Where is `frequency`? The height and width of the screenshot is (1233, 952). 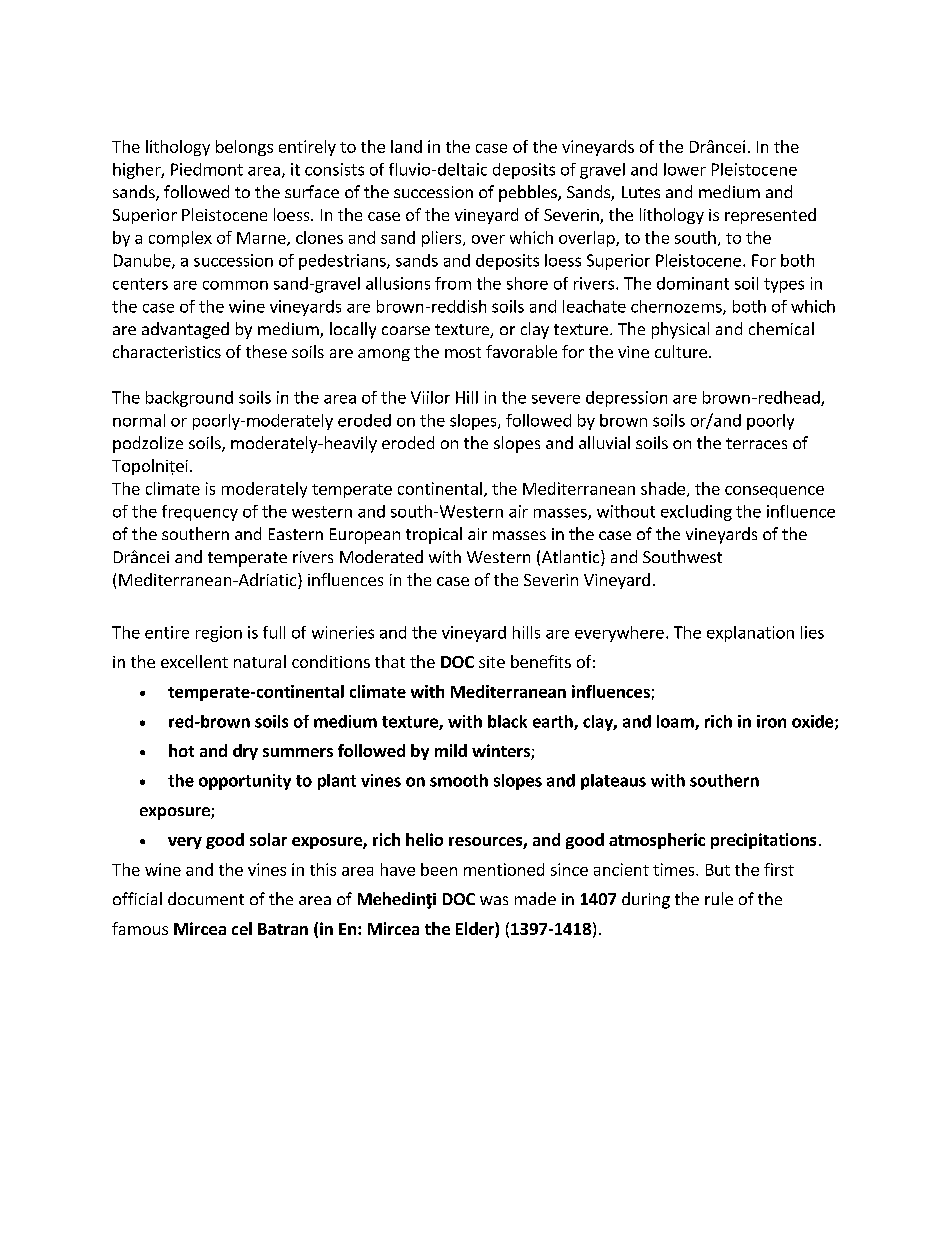
frequency is located at coordinates (200, 513).
